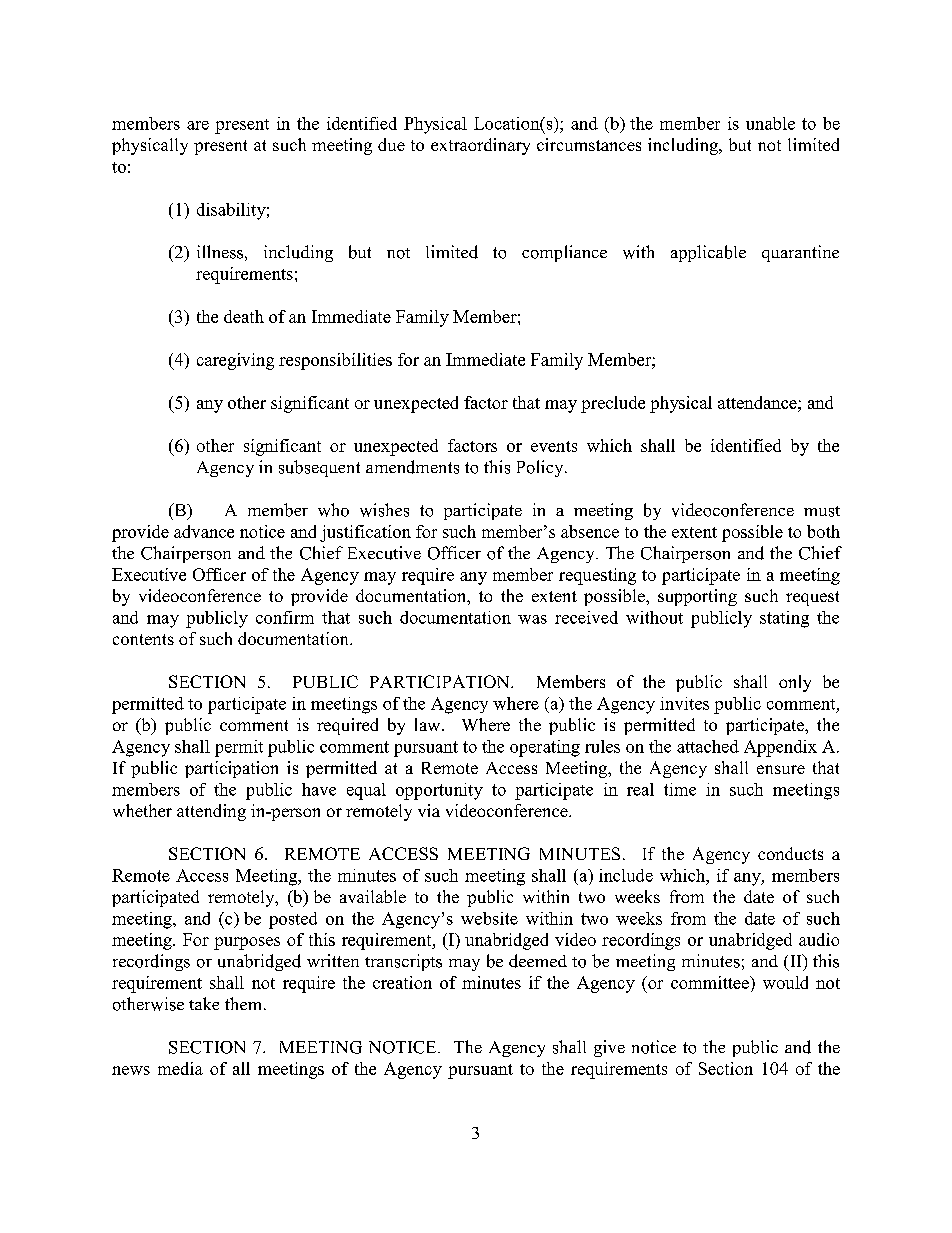  I want to click on must, so click(822, 511).
